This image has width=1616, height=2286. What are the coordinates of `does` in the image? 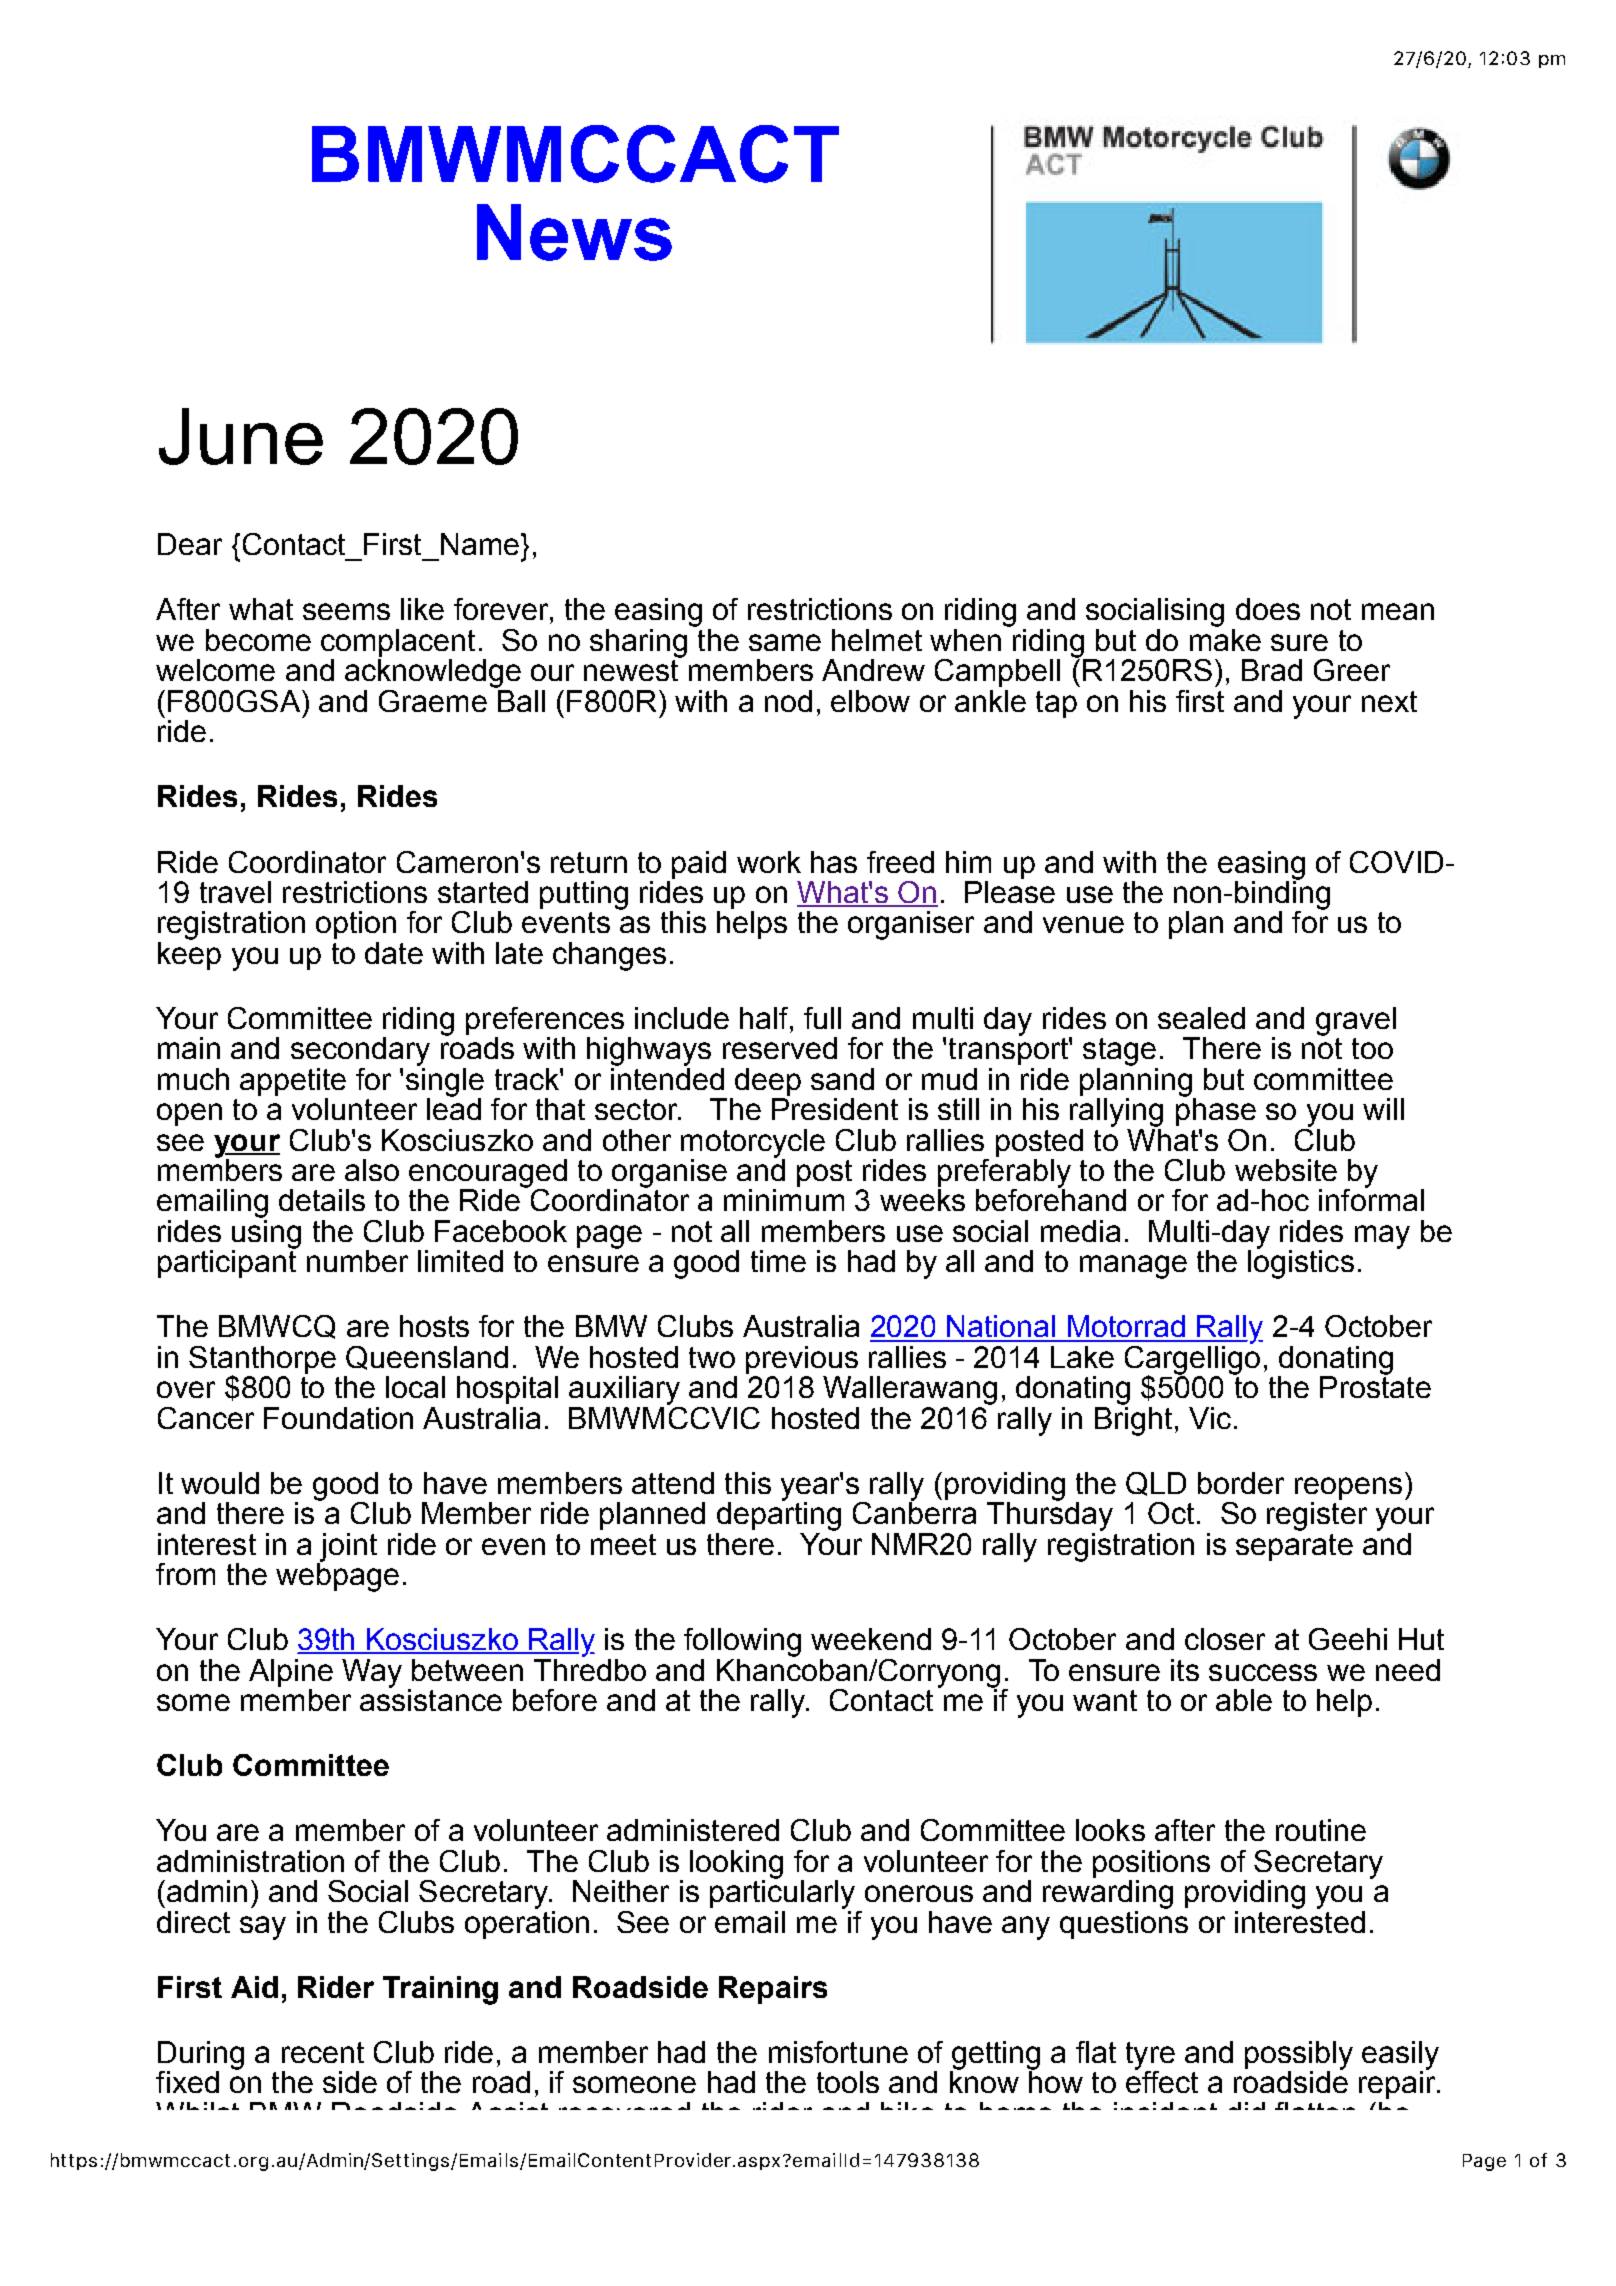 It's located at (1268, 609).
